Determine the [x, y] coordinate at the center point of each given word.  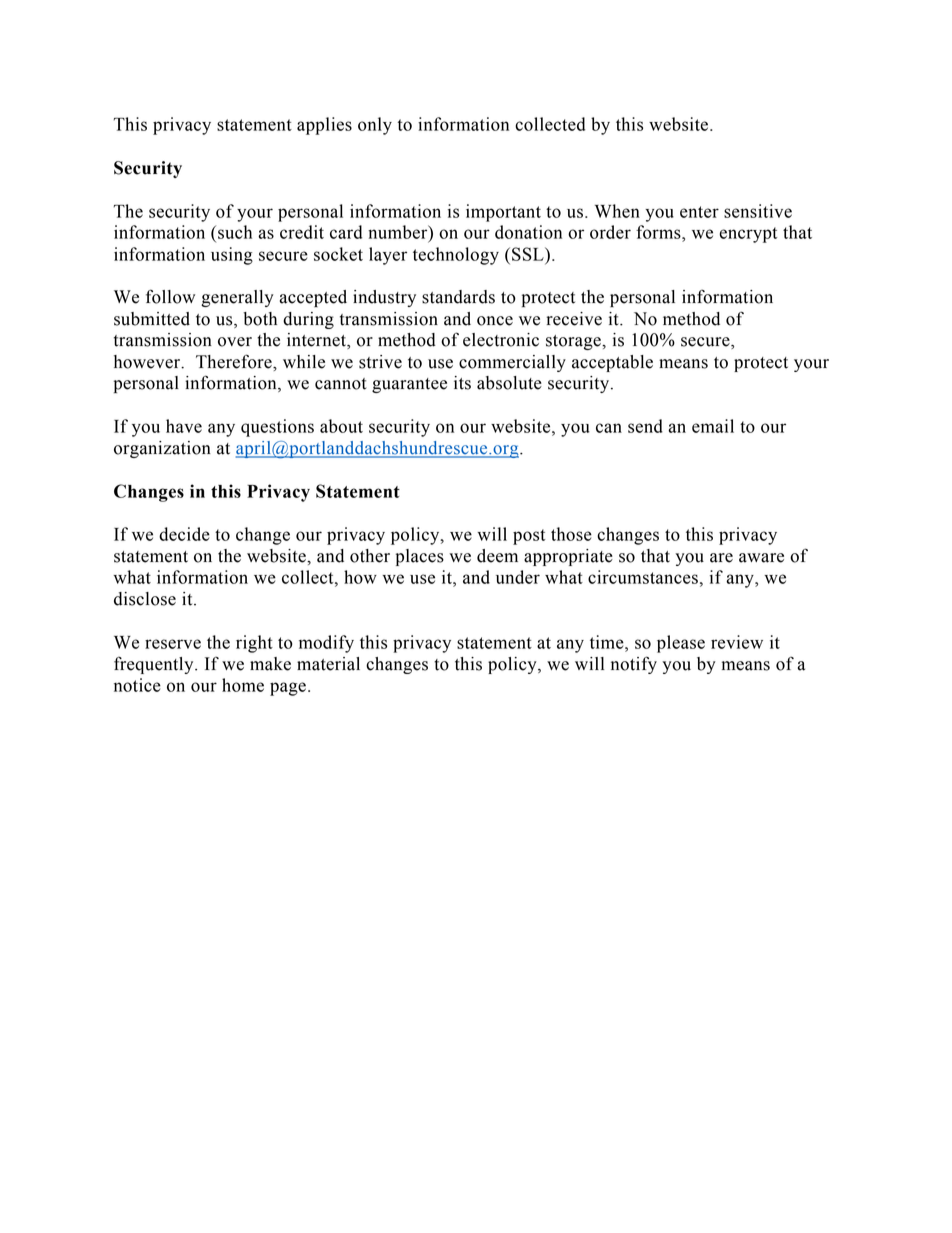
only [375, 126]
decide [184, 534]
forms [659, 232]
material [328, 664]
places [420, 557]
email [713, 426]
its [462, 383]
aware [761, 558]
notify [634, 665]
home [243, 685]
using [232, 256]
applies [324, 126]
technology [456, 256]
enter [699, 212]
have [184, 426]
